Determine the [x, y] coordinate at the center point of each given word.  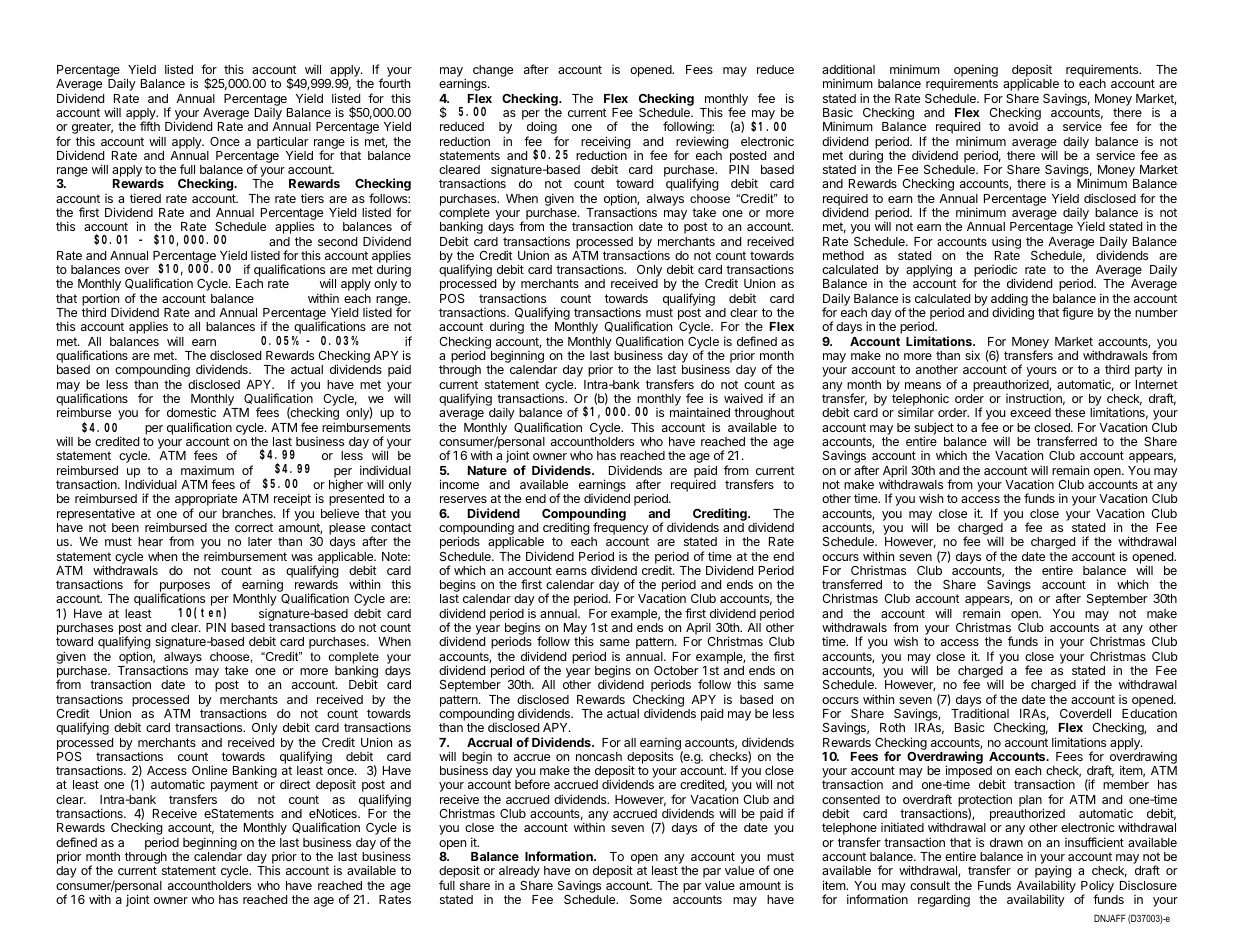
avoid [1023, 126]
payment [234, 786]
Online [209, 770]
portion [100, 300]
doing [542, 129]
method [843, 255]
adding [1009, 301]
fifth [150, 126]
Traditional [980, 713]
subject [934, 429]
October [676, 670]
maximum [207, 470]
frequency [620, 530]
